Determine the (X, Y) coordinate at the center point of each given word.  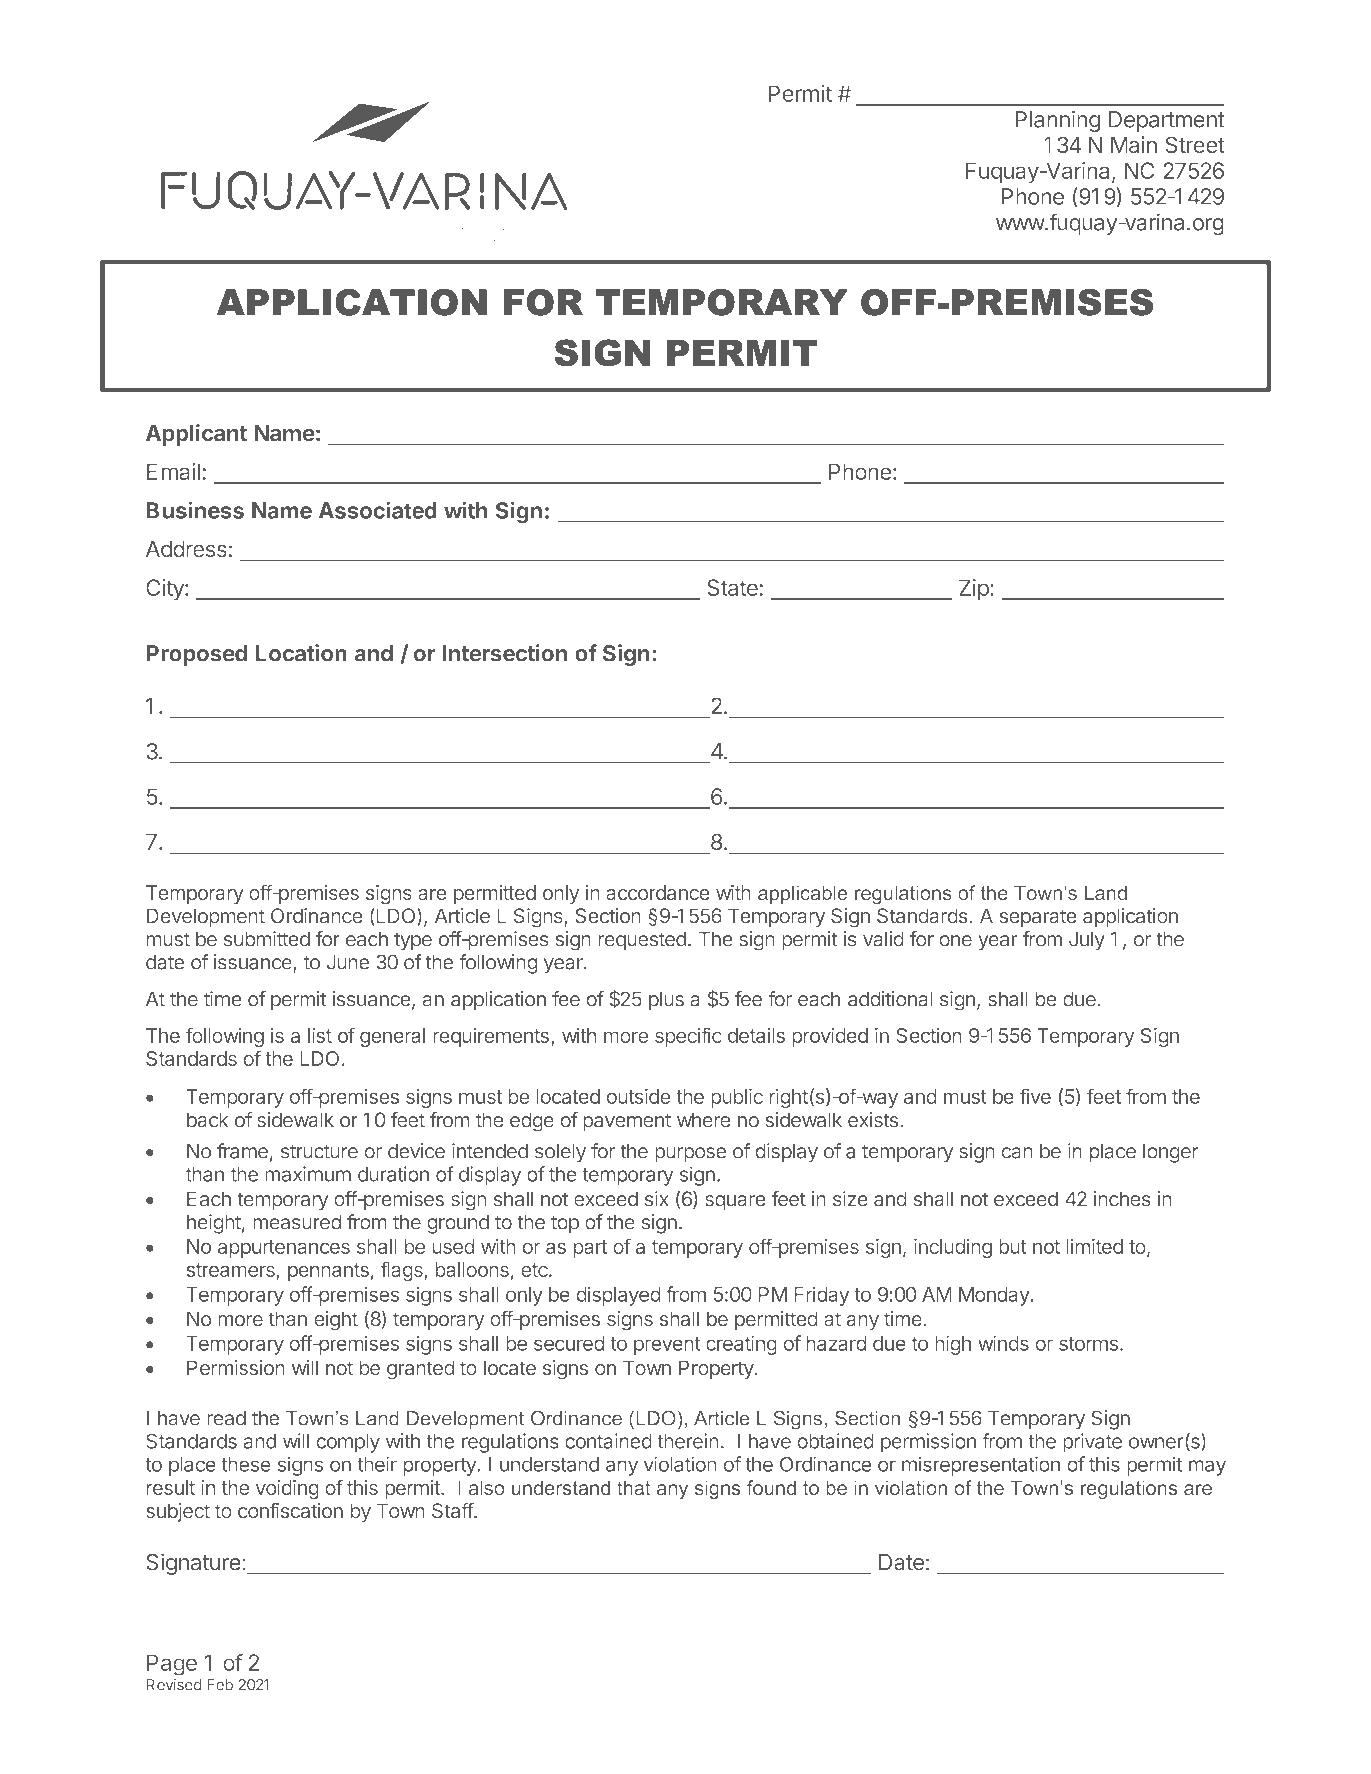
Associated (378, 510)
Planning (1057, 121)
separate (1038, 918)
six (657, 1199)
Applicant (196, 435)
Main (1134, 144)
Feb (220, 1685)
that (634, 1487)
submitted (267, 939)
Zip (974, 589)
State (732, 587)
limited (1095, 1246)
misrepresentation (981, 1466)
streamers (232, 1271)
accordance (658, 892)
